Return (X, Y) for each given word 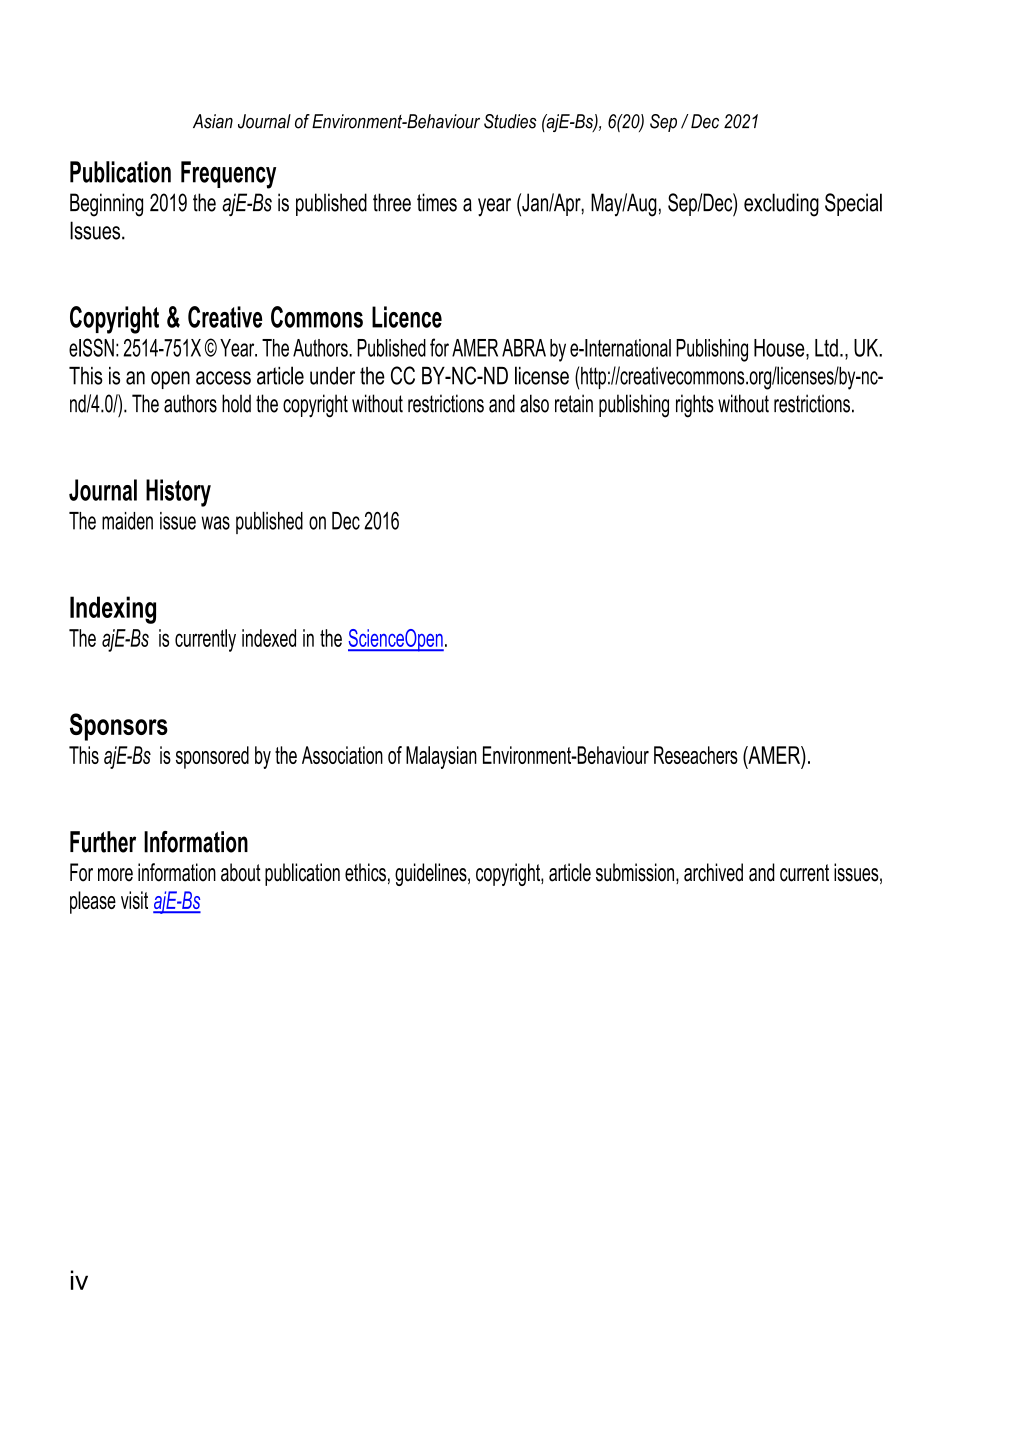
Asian (213, 121)
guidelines (432, 874)
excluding (781, 205)
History (178, 493)
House (780, 348)
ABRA (524, 348)
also (534, 403)
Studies (510, 121)
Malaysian (441, 757)
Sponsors (119, 727)
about (241, 872)
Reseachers (696, 755)
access (223, 378)
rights (695, 406)
